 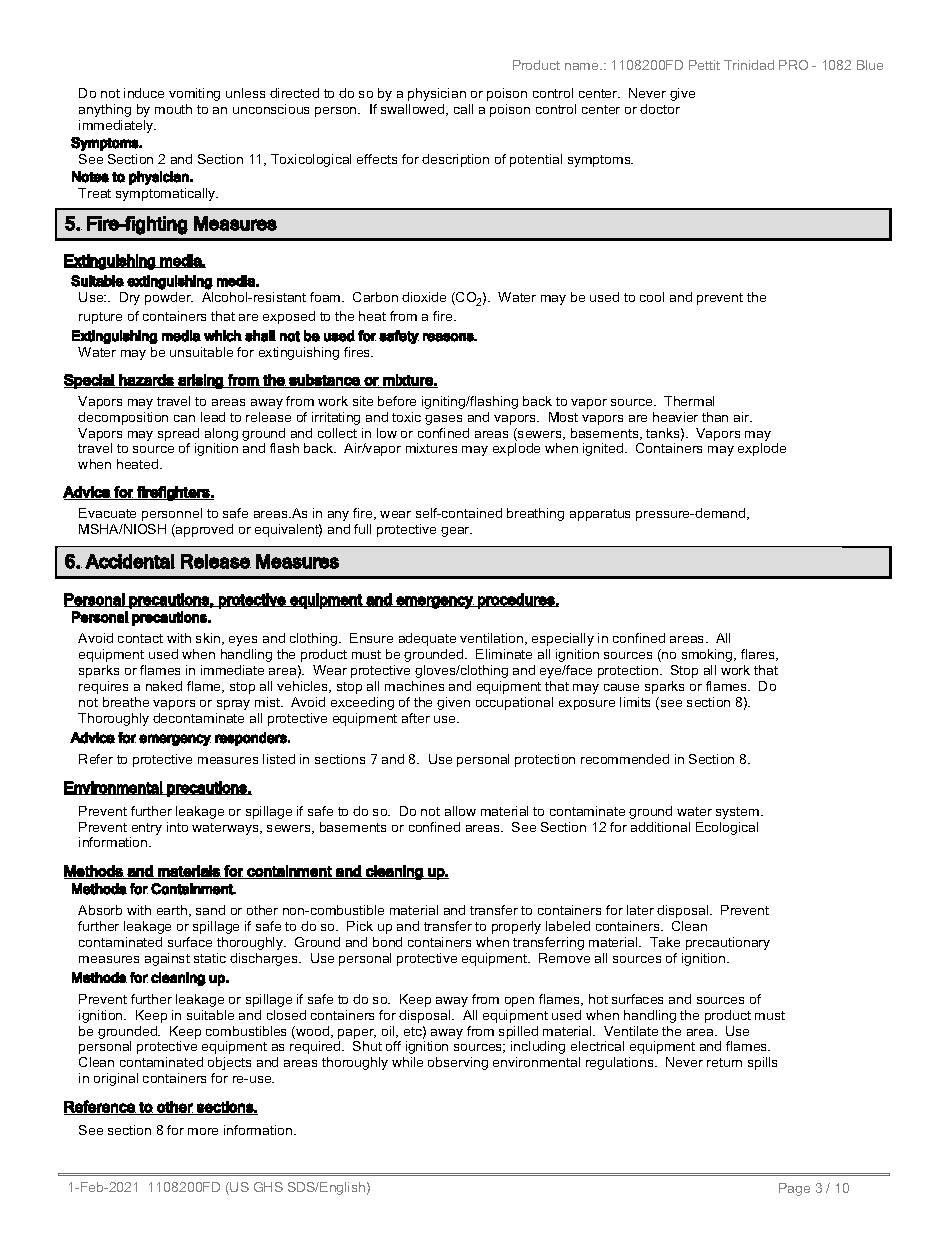 What do you see at coordinates (209, 639) in the screenshot?
I see `skin` at bounding box center [209, 639].
